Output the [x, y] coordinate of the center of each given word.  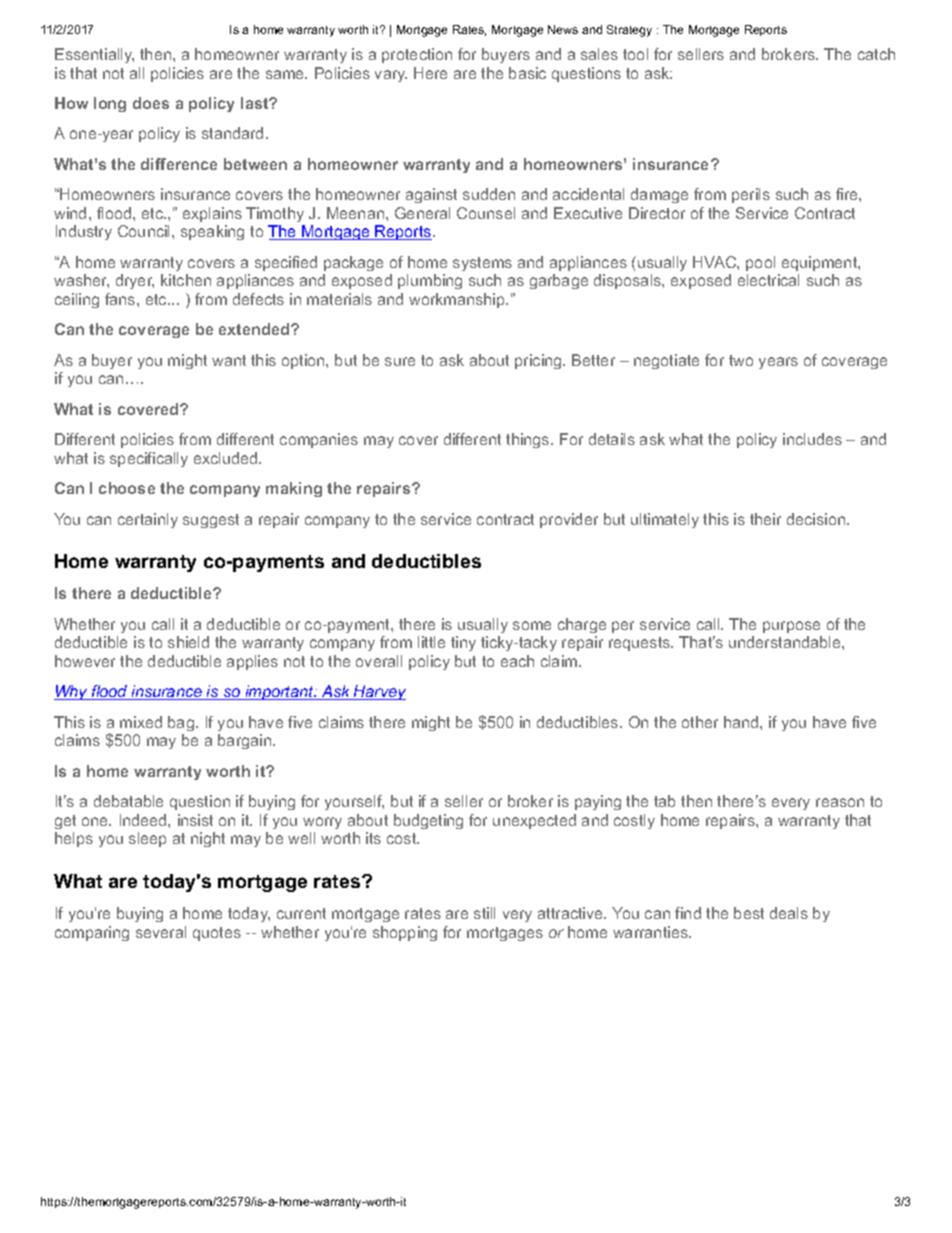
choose [127, 488]
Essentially [94, 55]
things [529, 440]
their [765, 519]
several [161, 932]
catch [876, 54]
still [484, 913]
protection [417, 55]
